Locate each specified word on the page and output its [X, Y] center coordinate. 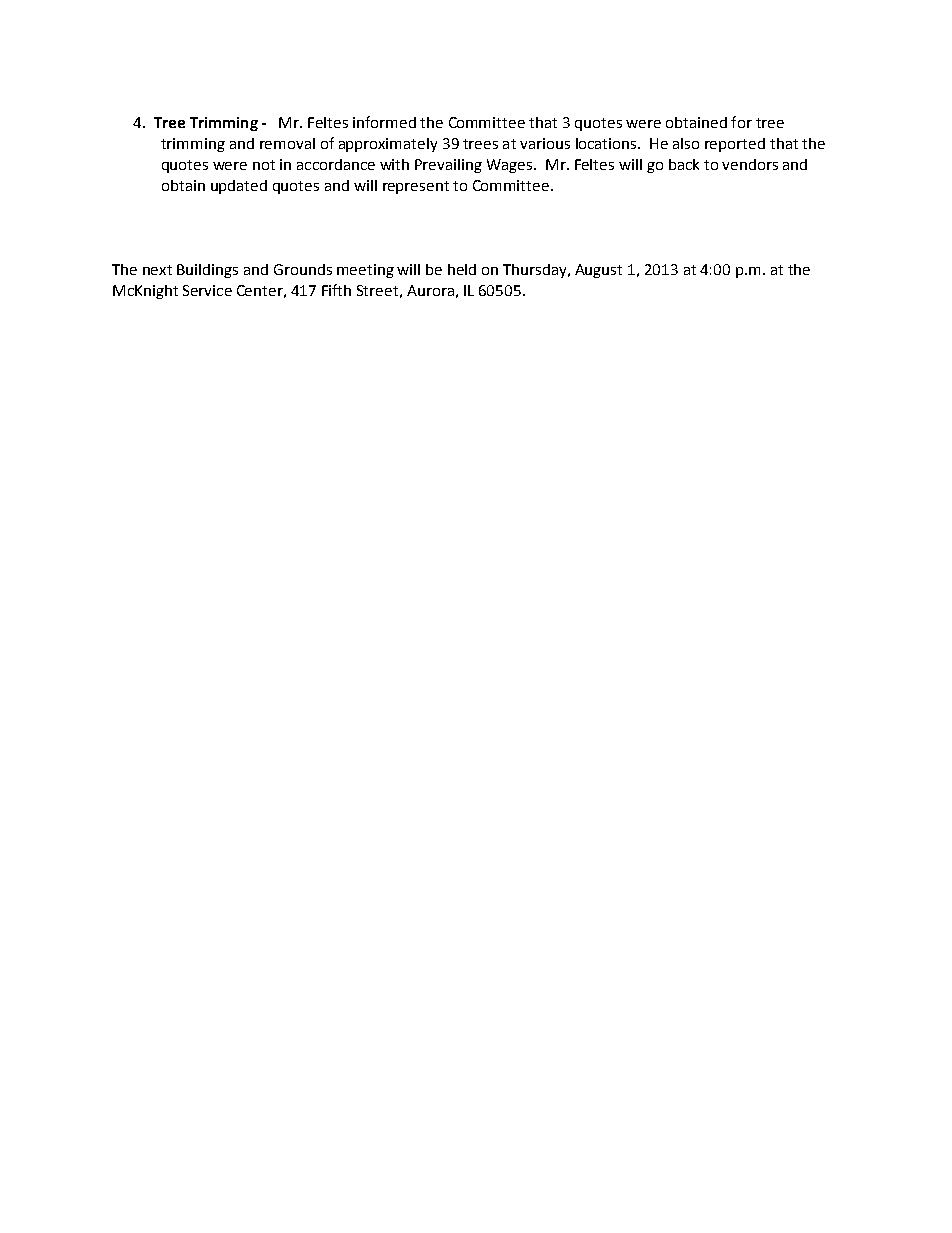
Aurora [430, 290]
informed [384, 122]
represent [416, 187]
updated [239, 187]
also [686, 143]
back [684, 164]
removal [287, 143]
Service [207, 290]
